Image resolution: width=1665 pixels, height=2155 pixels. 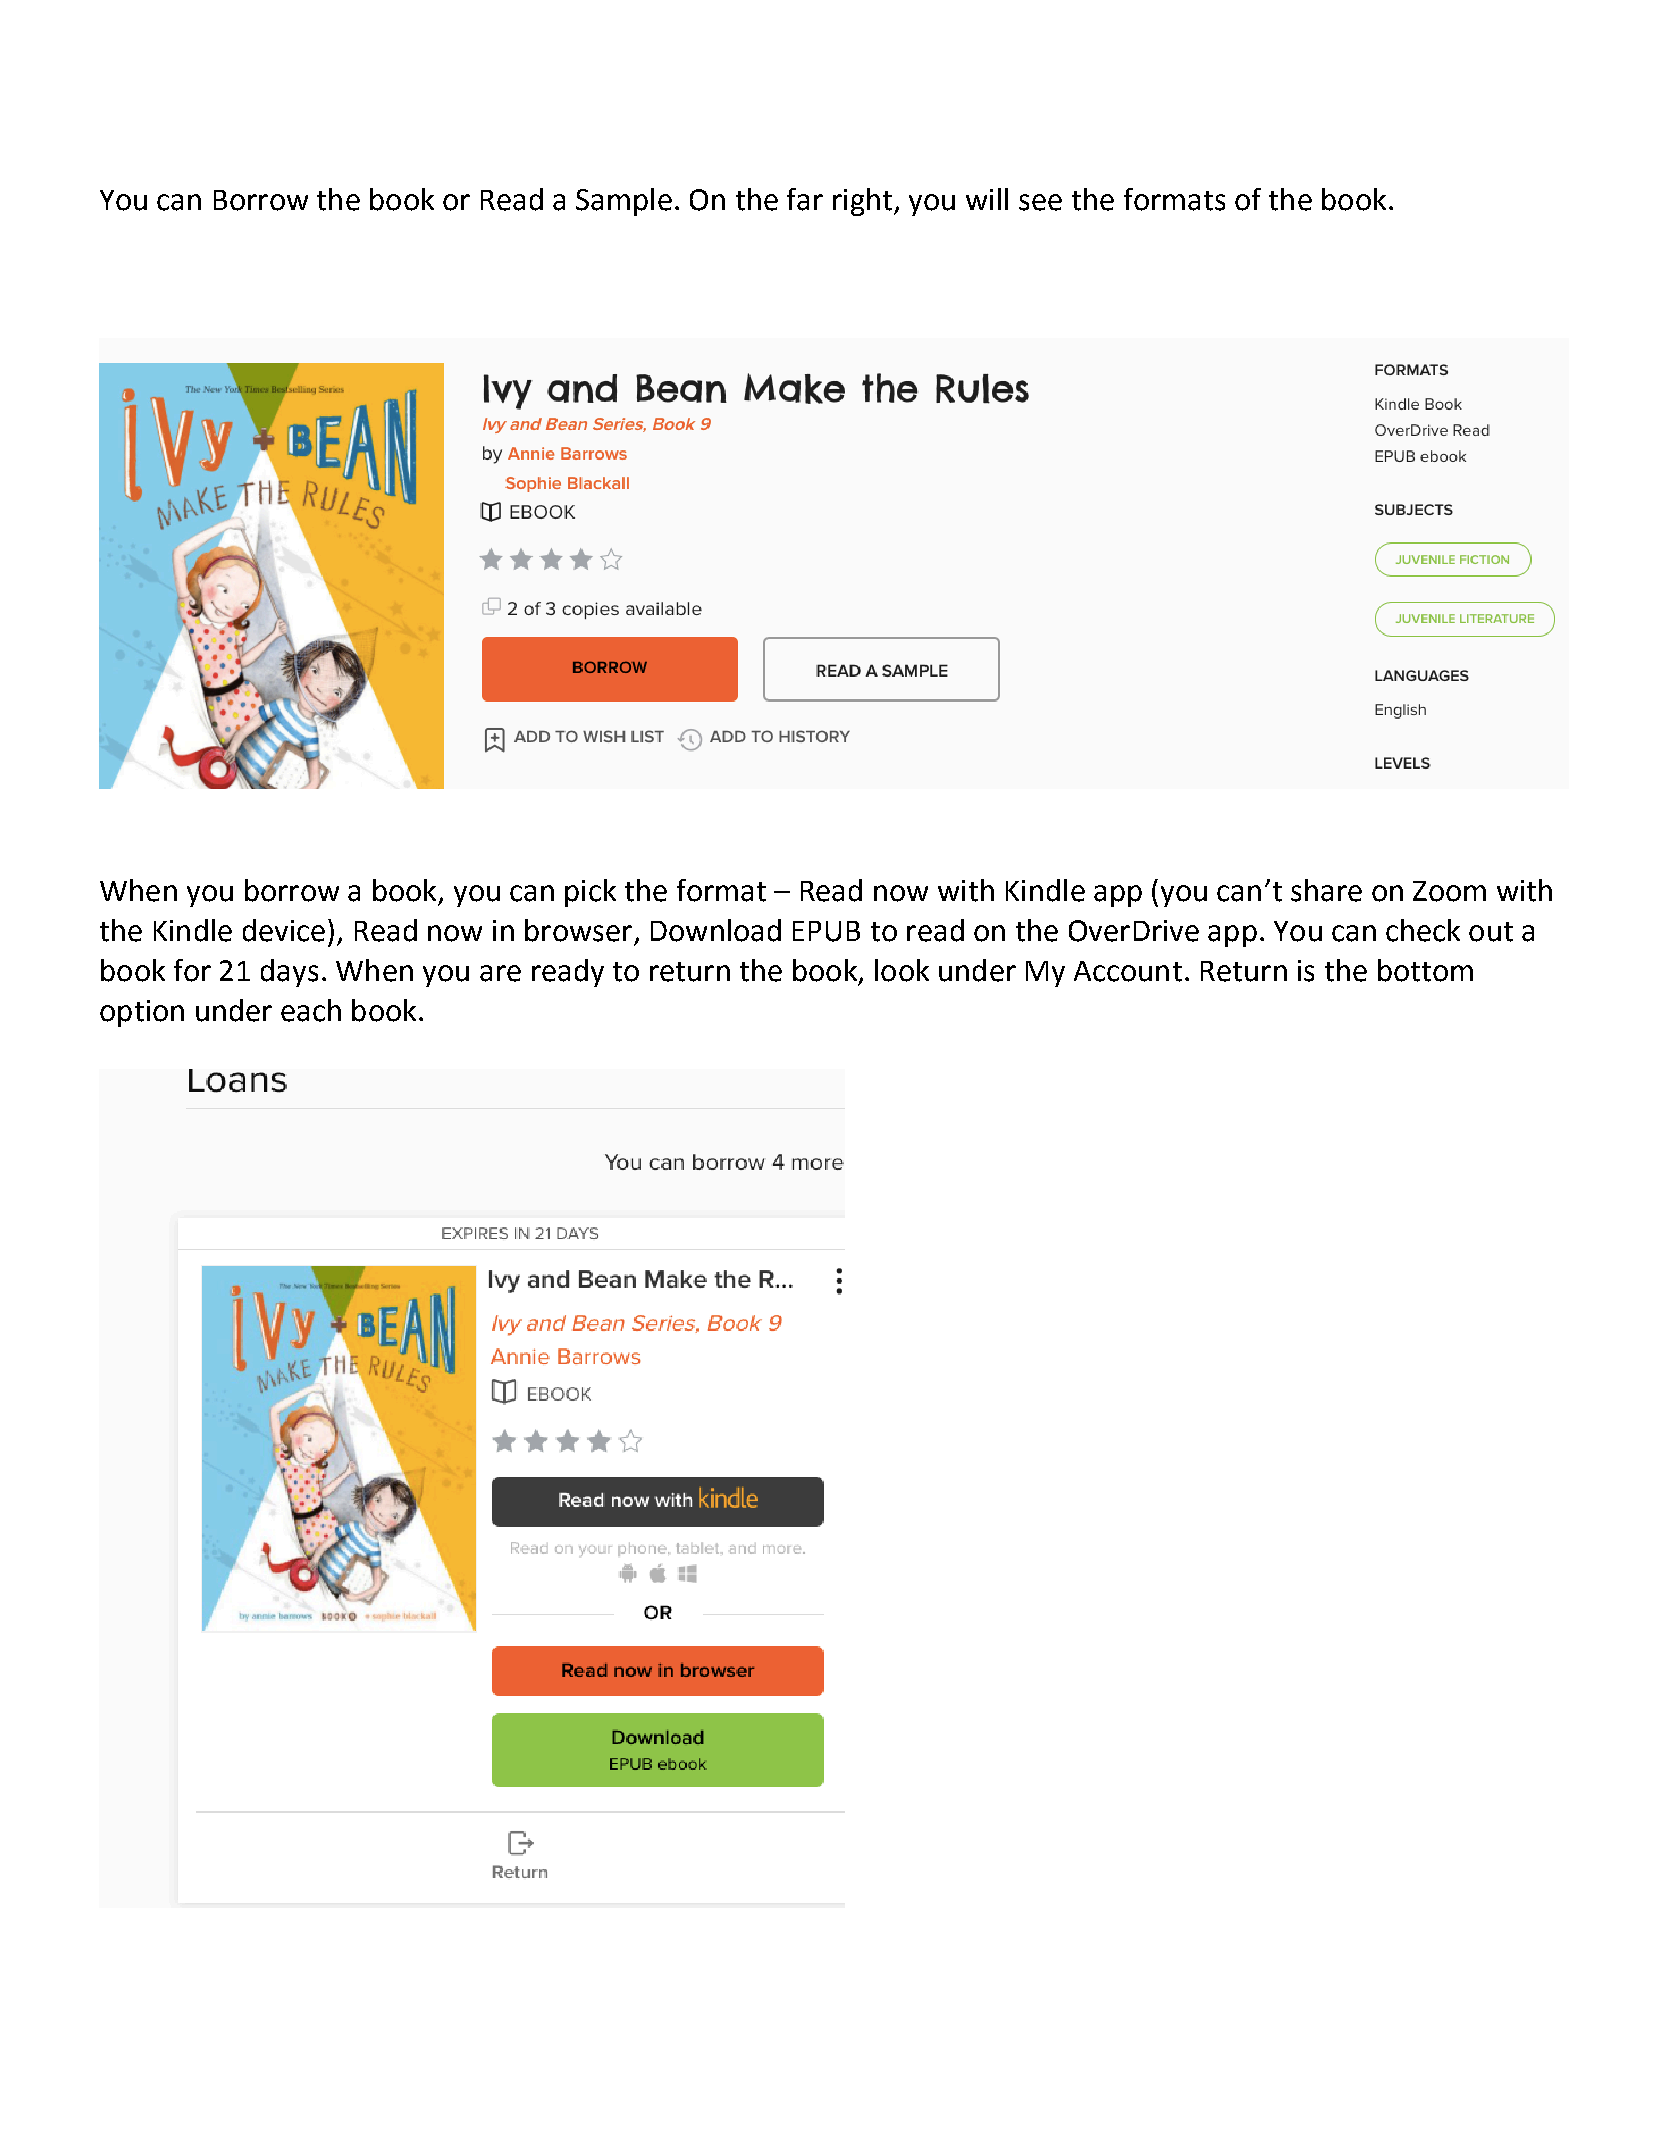 What do you see at coordinates (1449, 891) in the image?
I see `Zoom` at bounding box center [1449, 891].
